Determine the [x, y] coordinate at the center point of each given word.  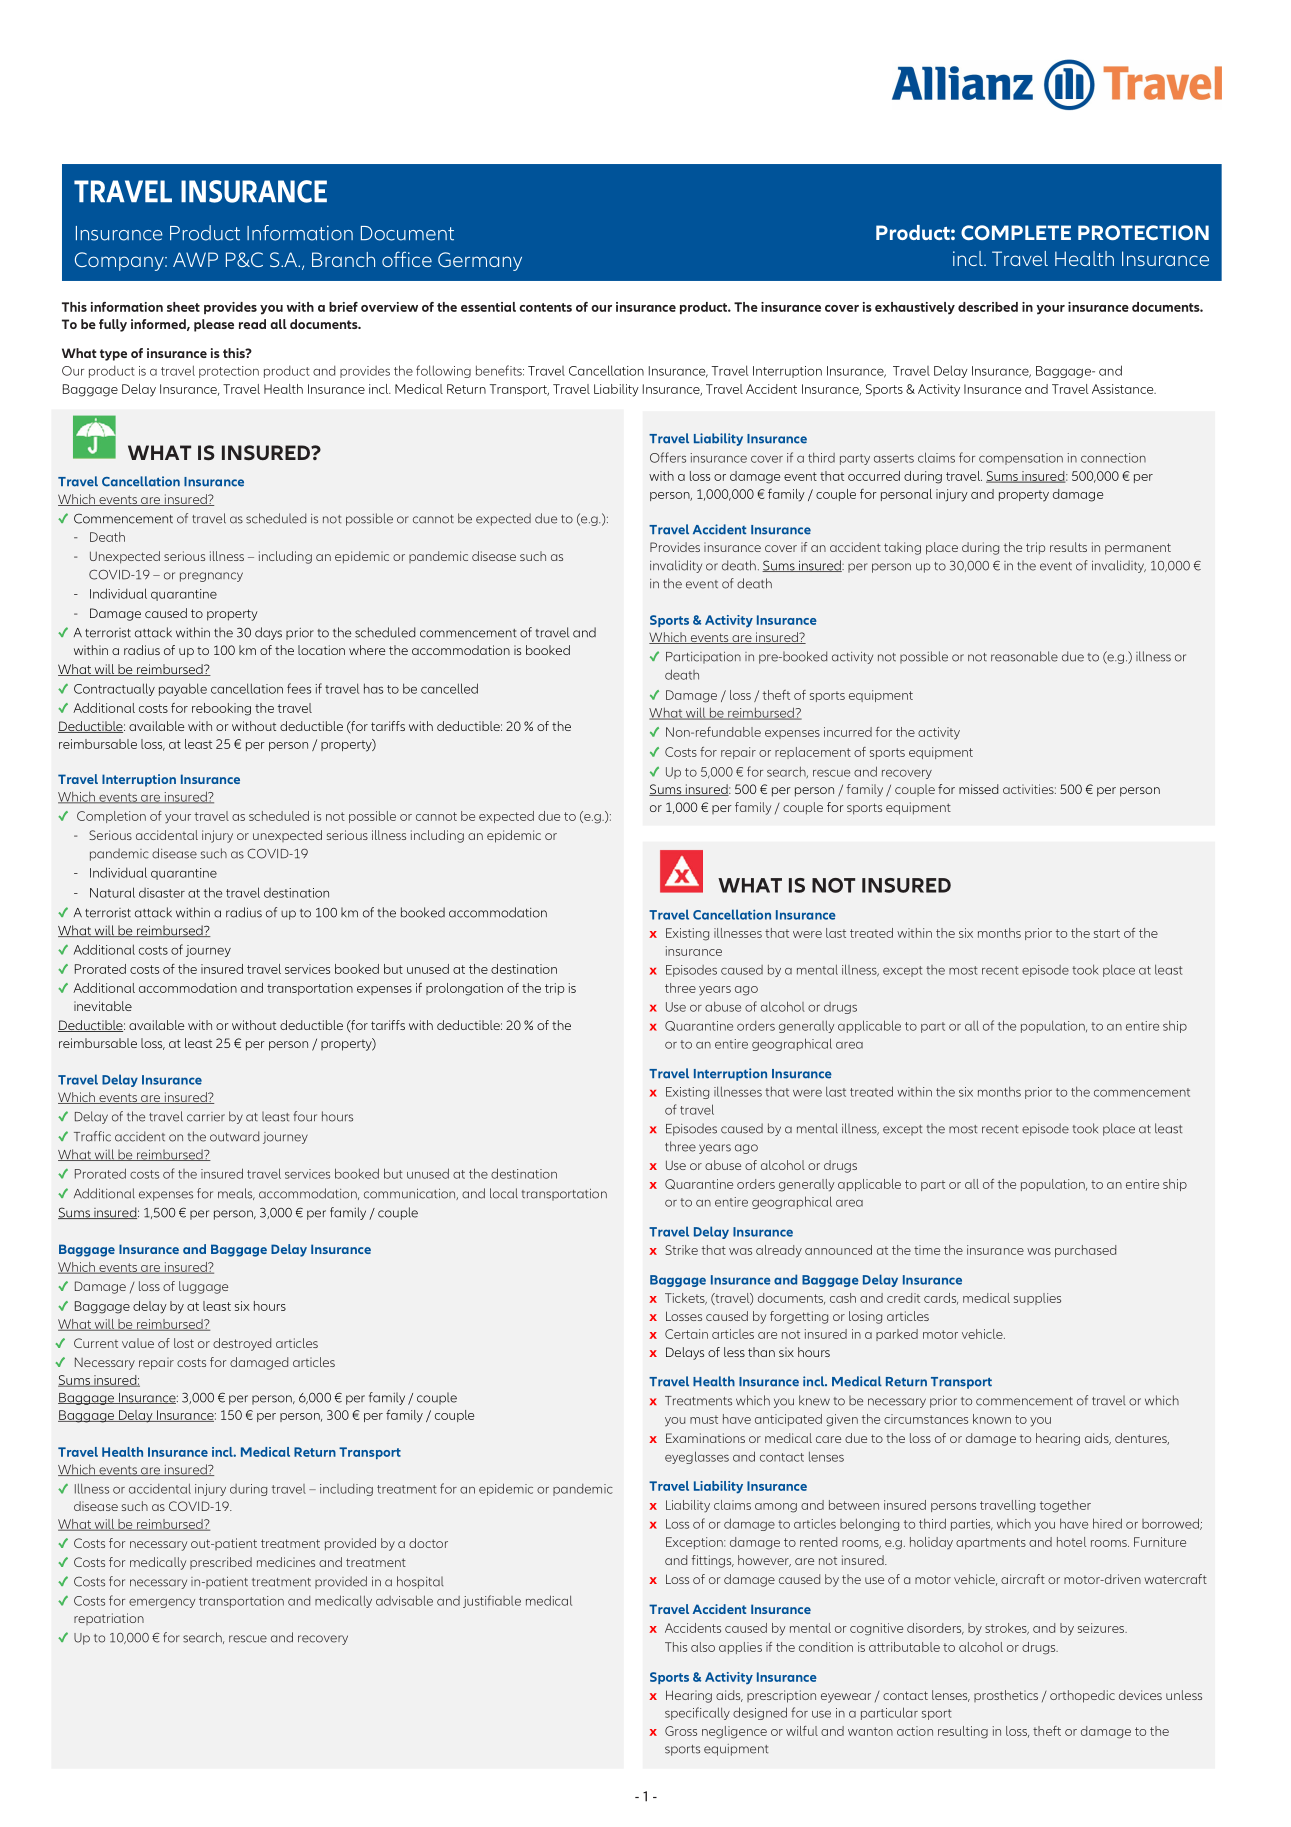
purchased [1085, 1251]
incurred [848, 732]
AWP [195, 259]
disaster [162, 893]
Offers [668, 457]
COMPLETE [1016, 232]
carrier [206, 1117]
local [504, 1193]
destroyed [242, 1344]
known [992, 1419]
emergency [162, 1603]
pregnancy [211, 577]
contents [545, 307]
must [704, 1419]
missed [978, 789]
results [1068, 547]
